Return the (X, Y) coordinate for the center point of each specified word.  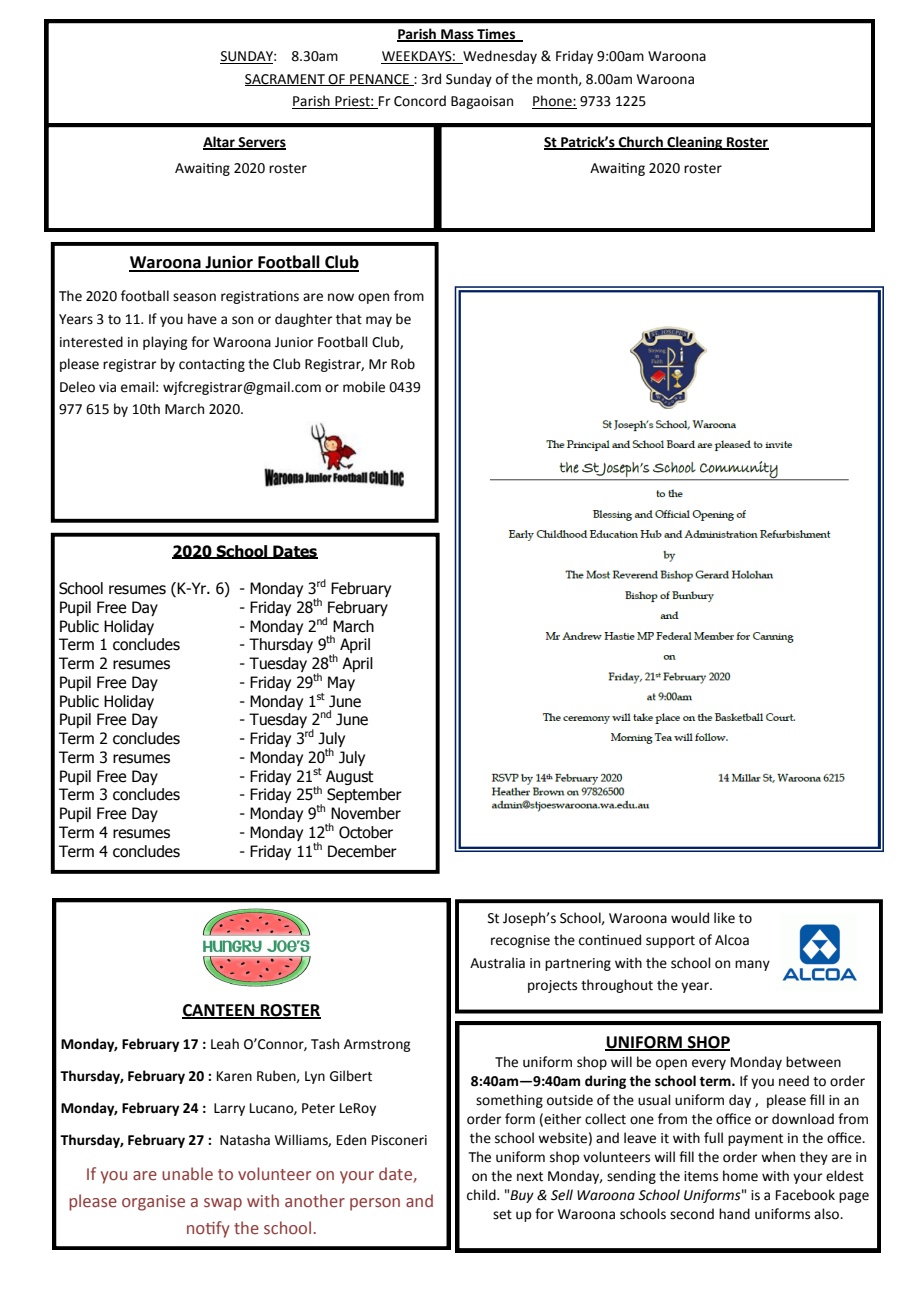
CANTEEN (219, 1011)
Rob (403, 364)
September (364, 795)
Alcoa (732, 940)
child (482, 1195)
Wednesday (499, 57)
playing (165, 343)
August (350, 777)
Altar (220, 142)
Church (641, 142)
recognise (520, 941)
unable (187, 1174)
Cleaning (695, 143)
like (724, 918)
